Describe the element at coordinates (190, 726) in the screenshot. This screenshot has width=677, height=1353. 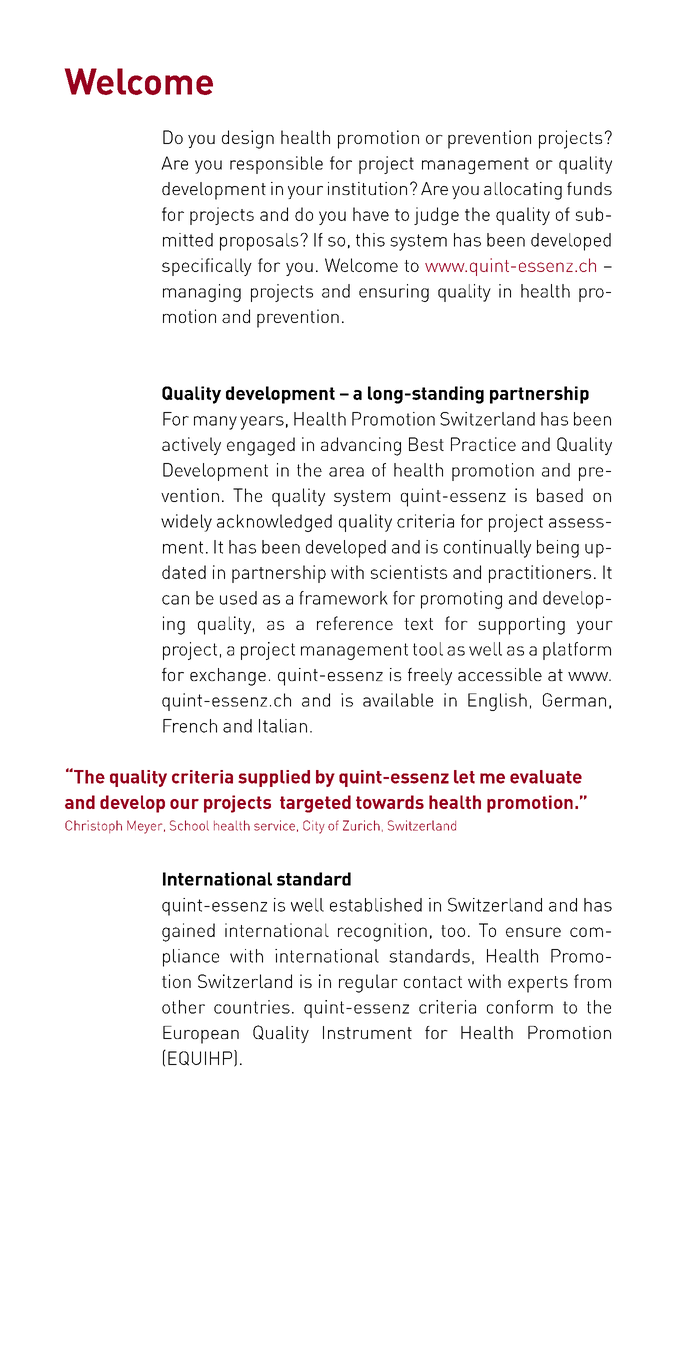
I see `French` at that location.
